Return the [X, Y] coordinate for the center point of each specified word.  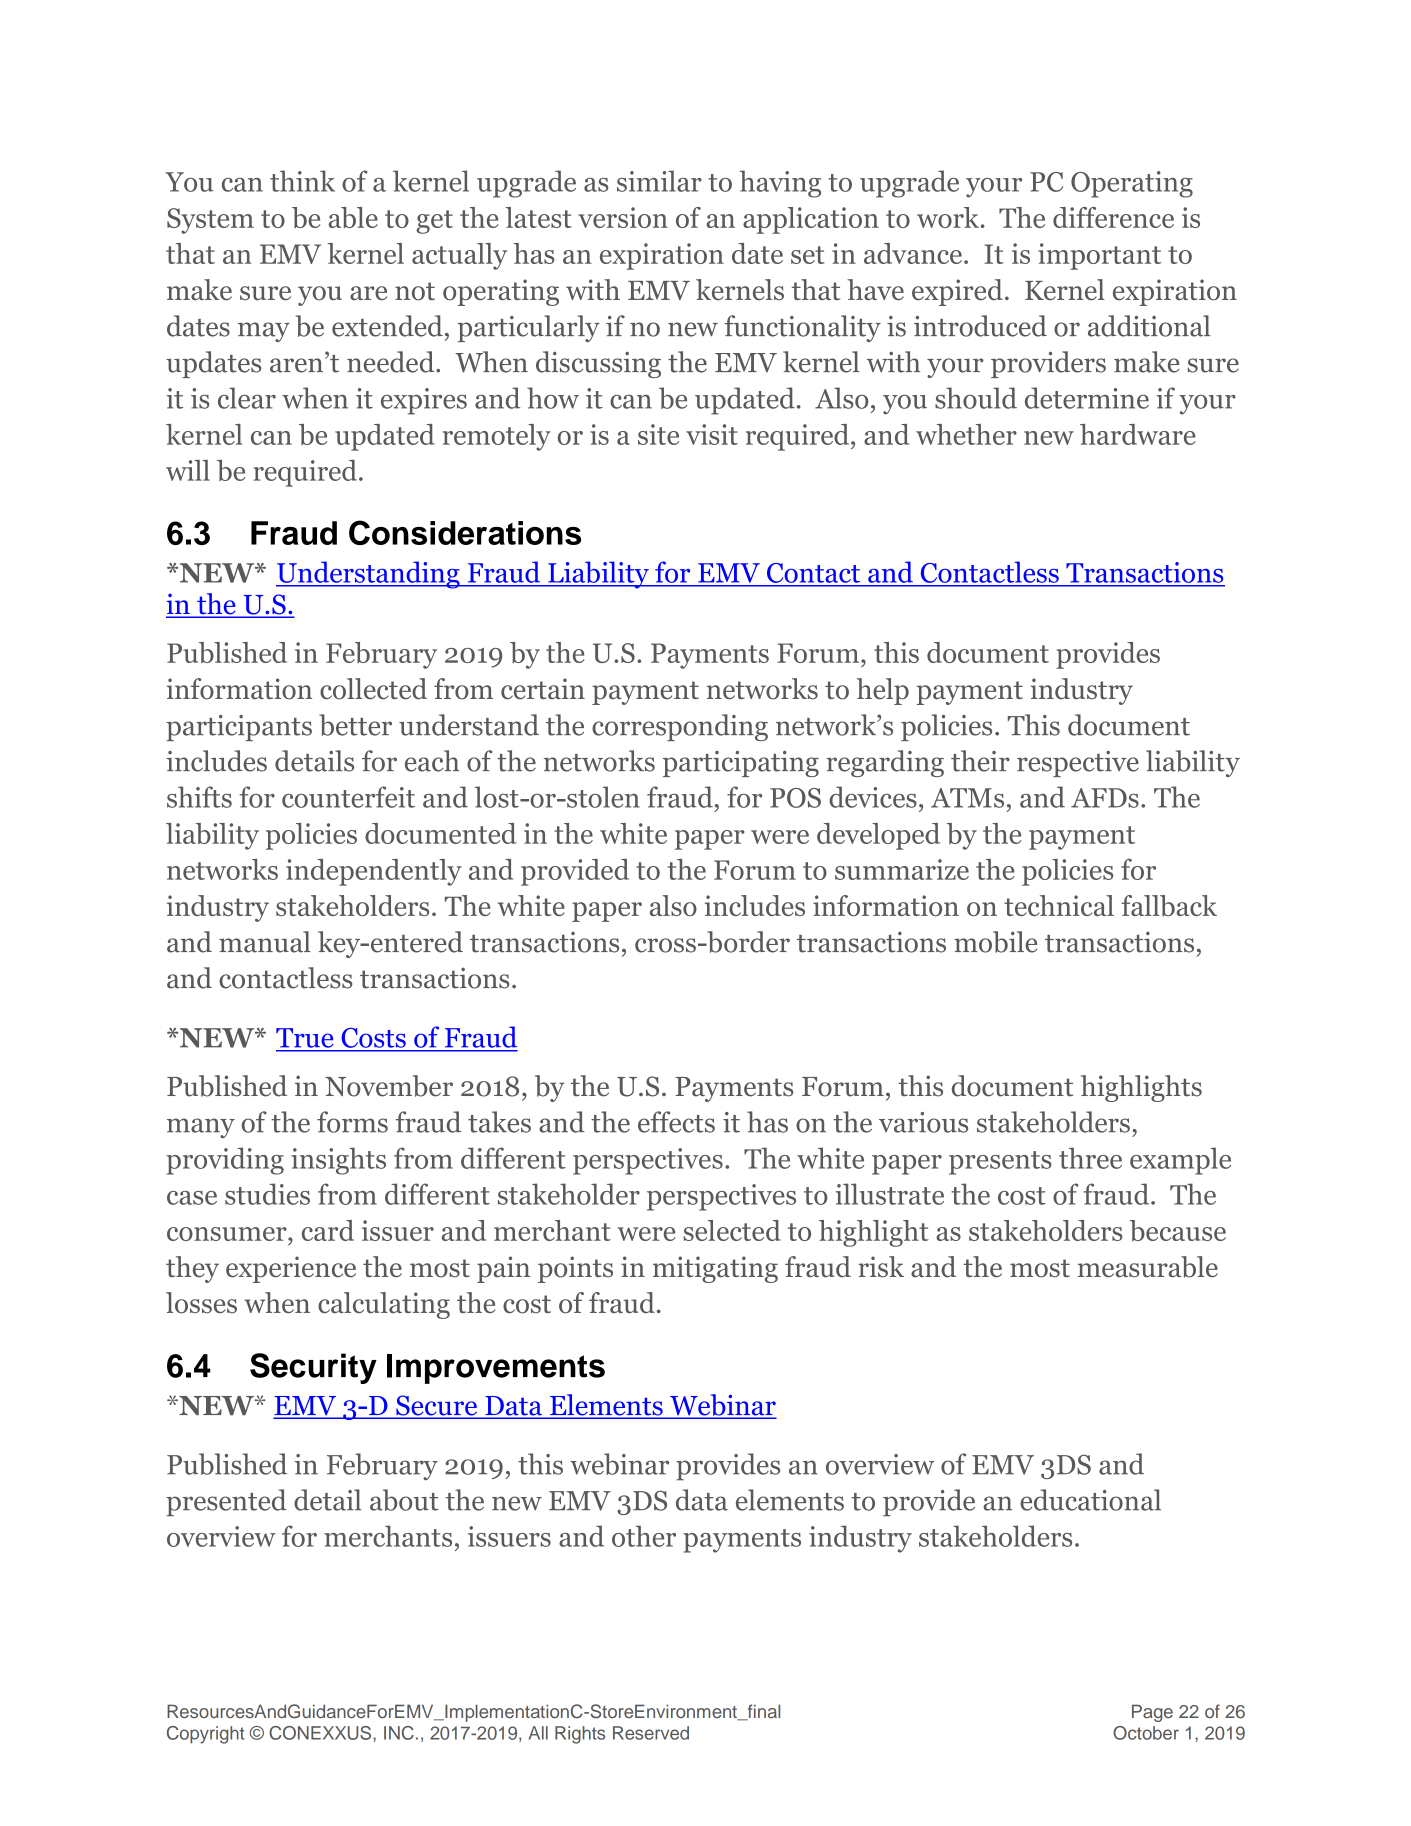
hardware [1138, 434]
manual [265, 942]
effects [676, 1122]
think [302, 181]
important [1099, 256]
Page [1152, 1713]
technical [1059, 905]
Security [313, 1368]
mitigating [715, 1269]
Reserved [651, 1733]
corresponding [680, 727]
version [623, 217]
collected [373, 689]
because [1178, 1231]
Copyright [205, 1735]
